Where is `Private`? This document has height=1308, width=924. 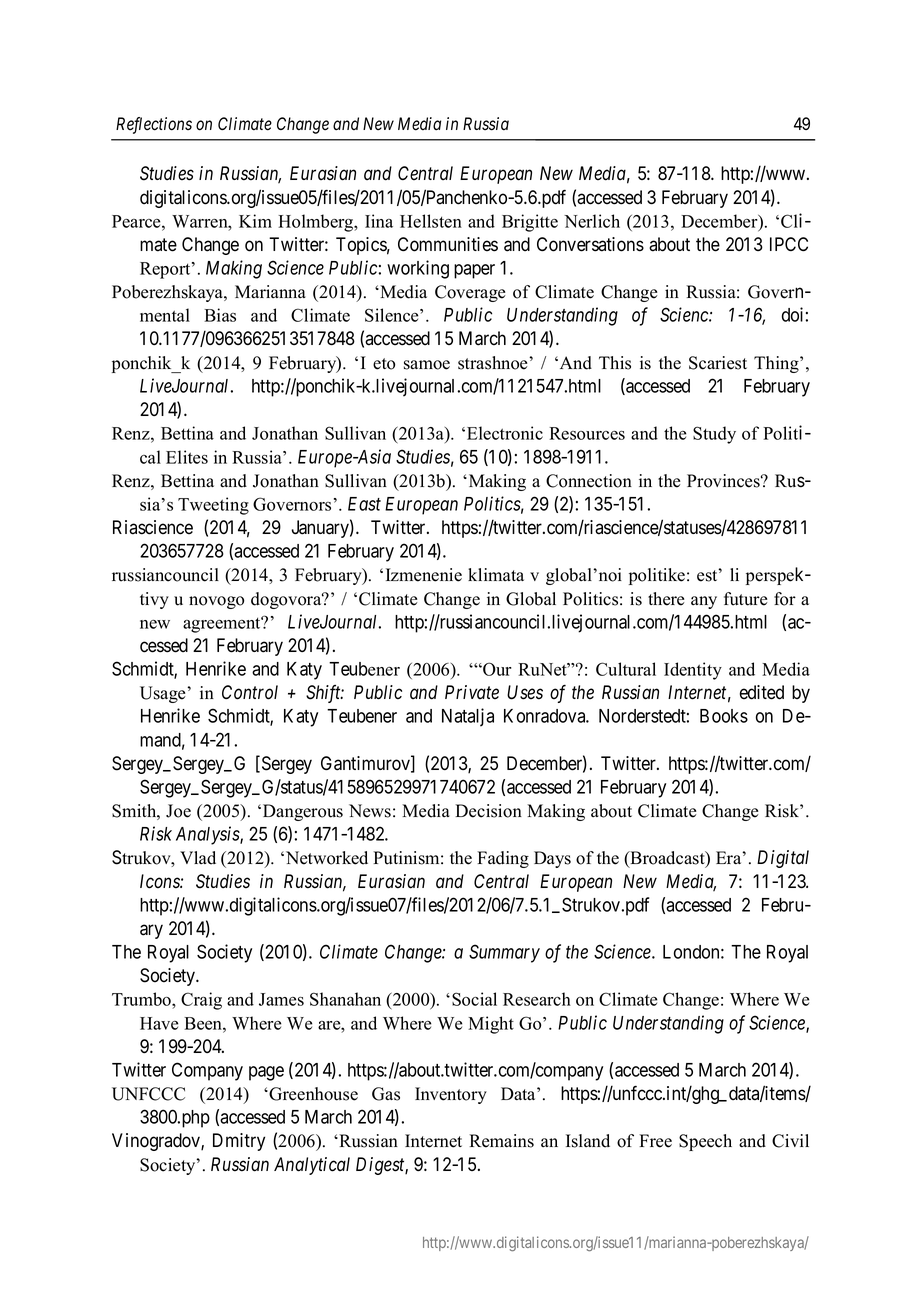 Private is located at coordinates (472, 692).
